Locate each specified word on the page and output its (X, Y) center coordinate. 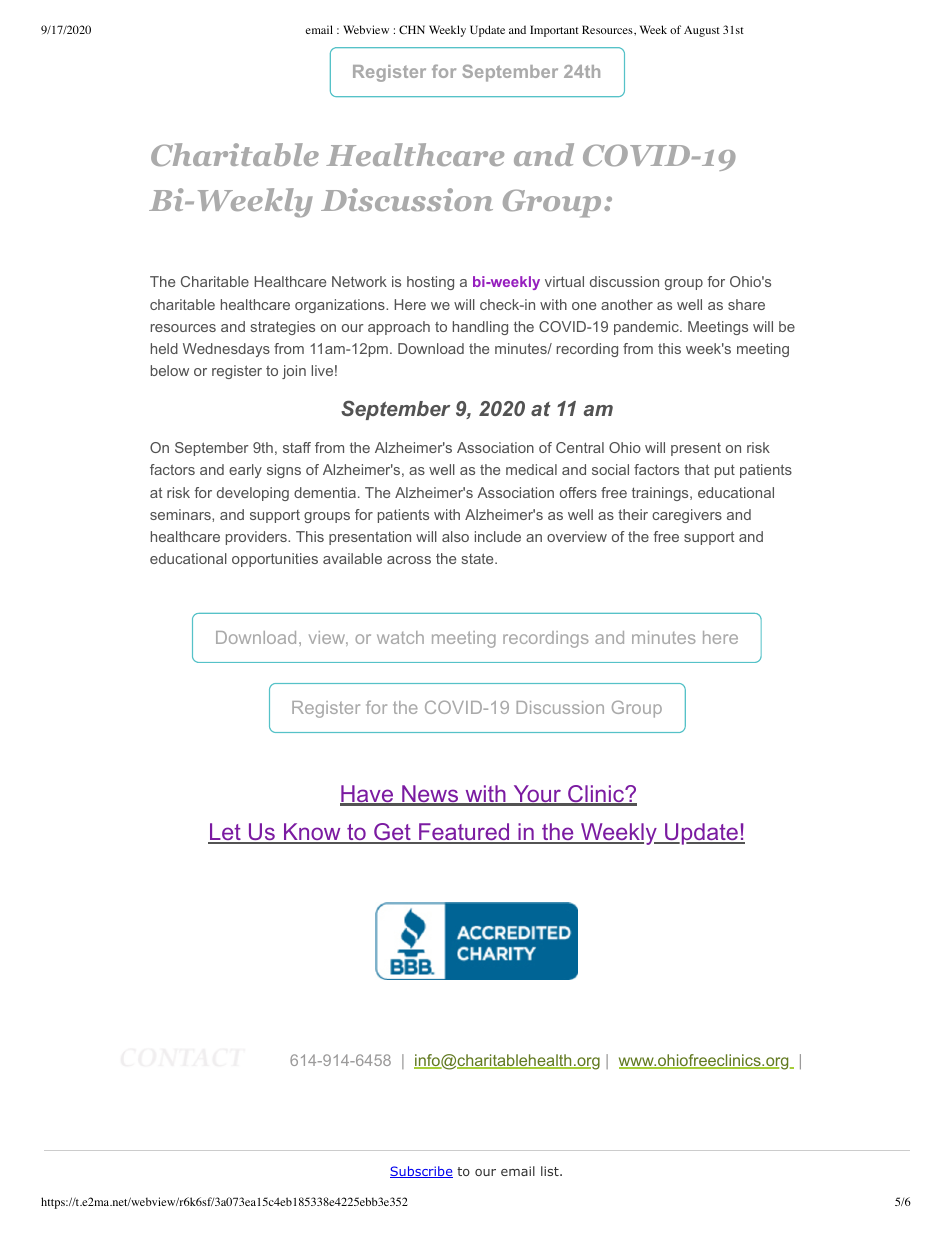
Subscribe (421, 1172)
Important (554, 31)
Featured (463, 833)
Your (537, 795)
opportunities (275, 560)
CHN (412, 29)
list (551, 1171)
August (702, 31)
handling (480, 328)
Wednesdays (226, 350)
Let (225, 833)
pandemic (647, 328)
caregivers (687, 516)
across (409, 560)
